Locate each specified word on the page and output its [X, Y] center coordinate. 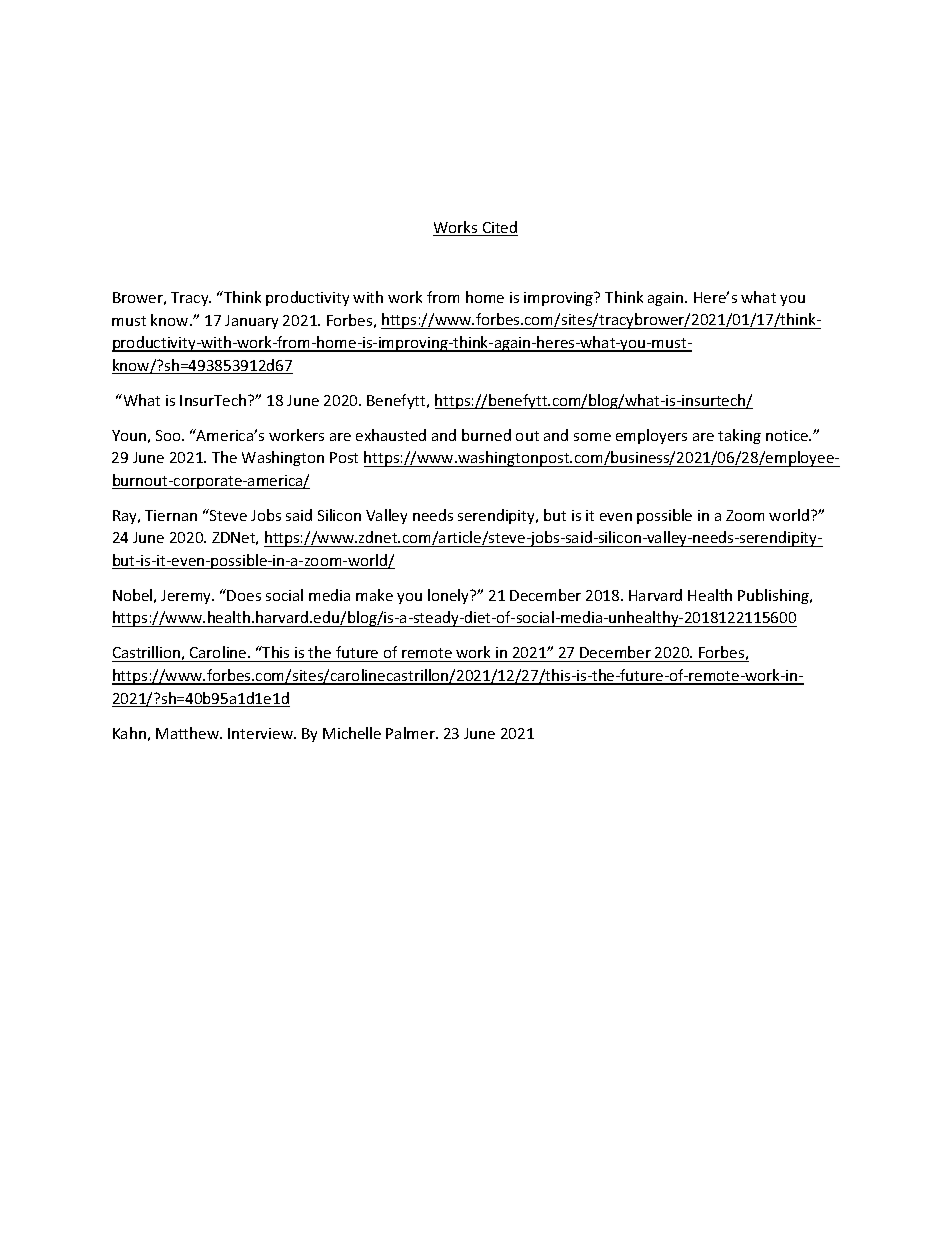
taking [739, 436]
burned [486, 435]
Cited [499, 228]
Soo [169, 435]
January [251, 322]
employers [651, 436]
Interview [261, 733]
